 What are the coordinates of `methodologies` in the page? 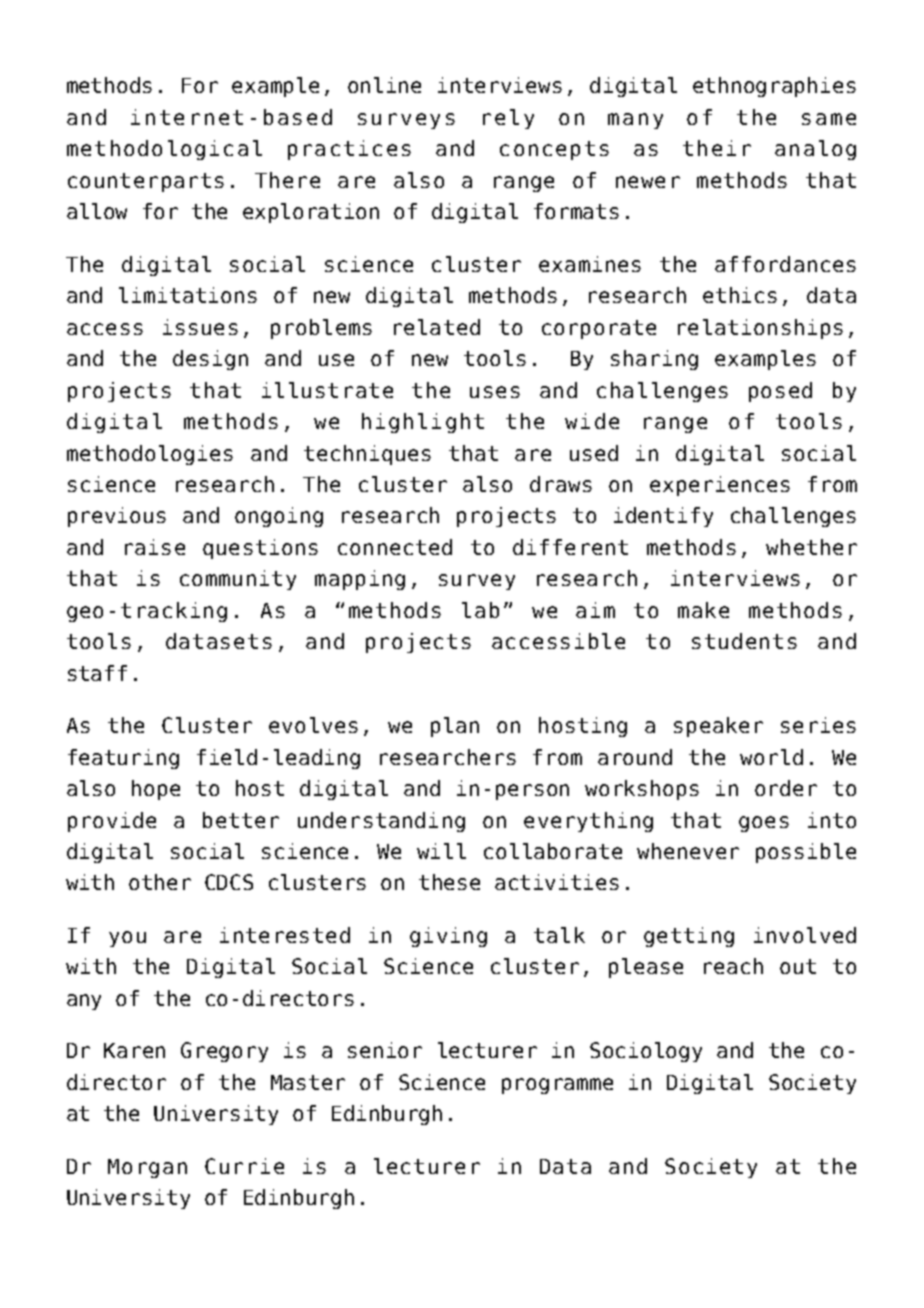 It's located at (150, 455).
